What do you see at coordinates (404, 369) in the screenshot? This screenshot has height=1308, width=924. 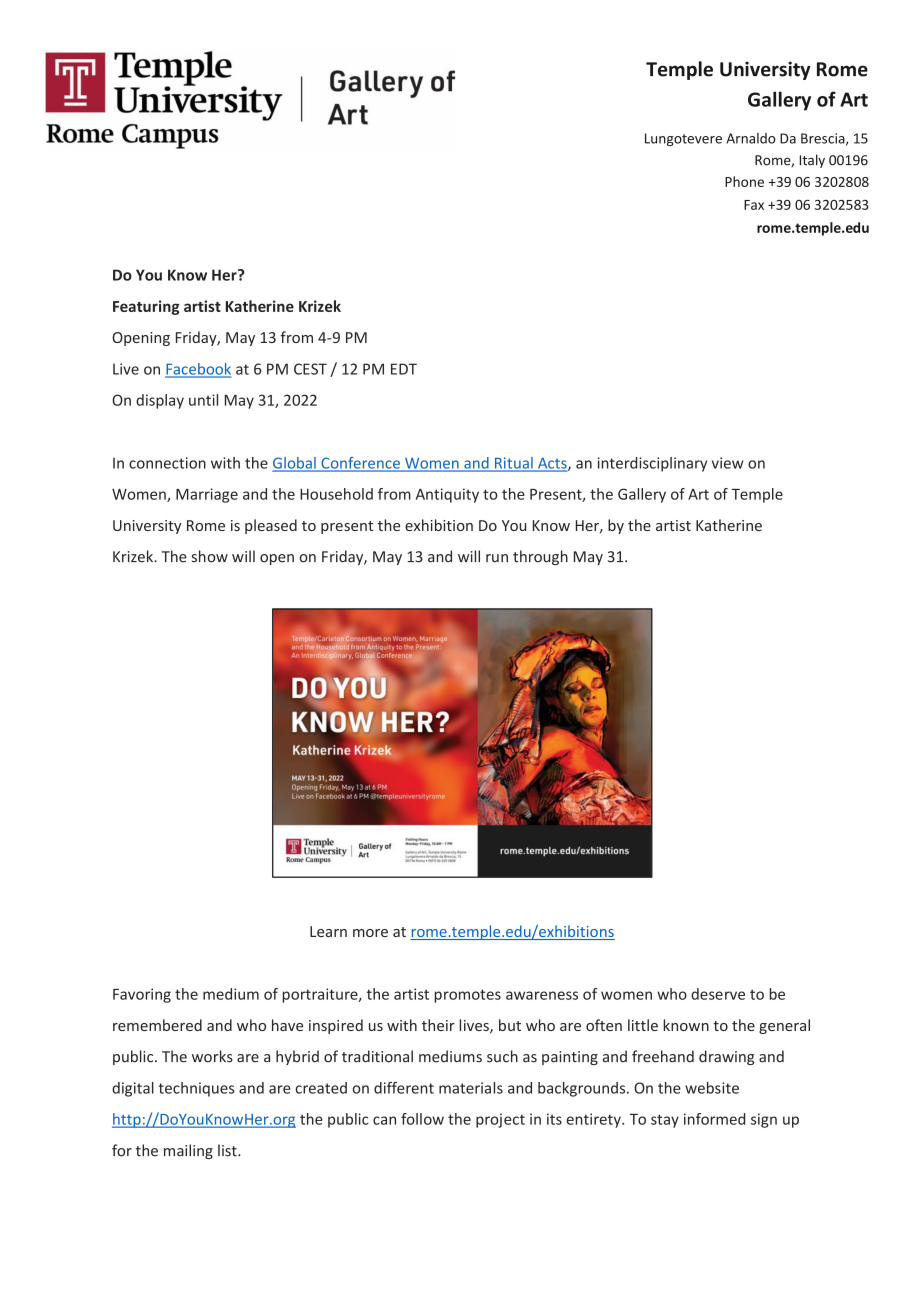 I see `EDT` at bounding box center [404, 369].
